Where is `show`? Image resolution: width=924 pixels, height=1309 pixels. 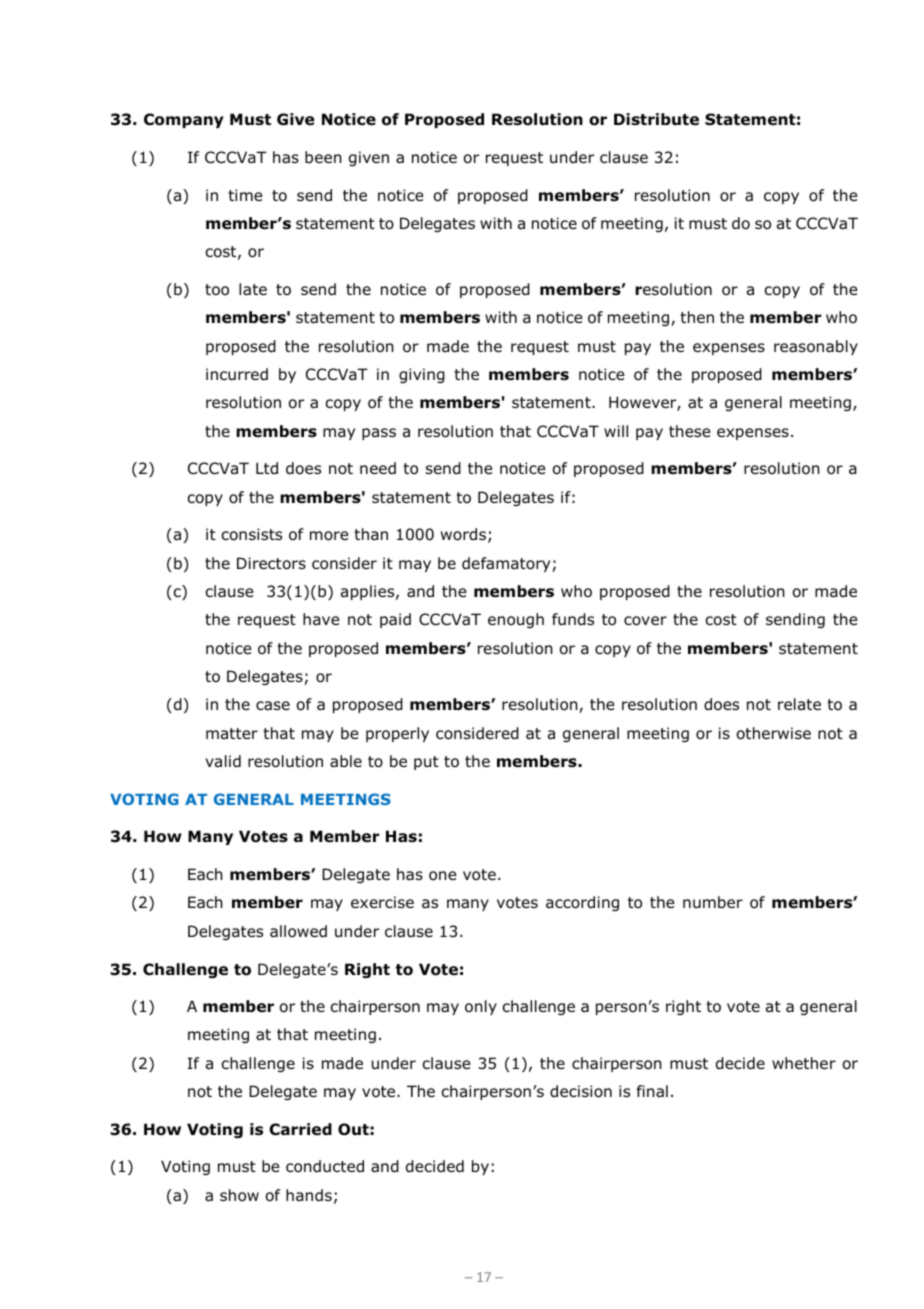 show is located at coordinates (239, 1195).
